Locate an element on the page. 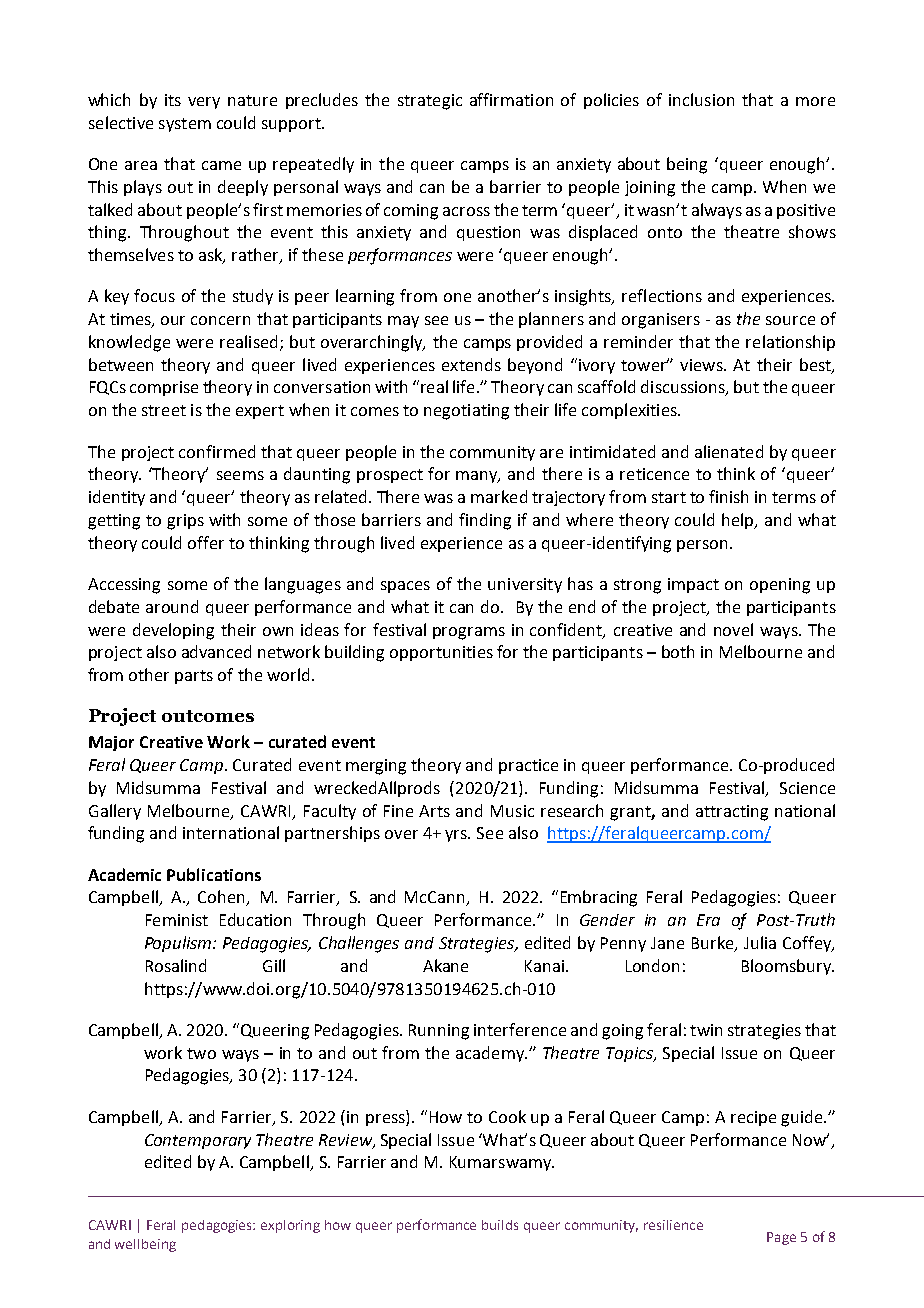  system is located at coordinates (185, 125).
